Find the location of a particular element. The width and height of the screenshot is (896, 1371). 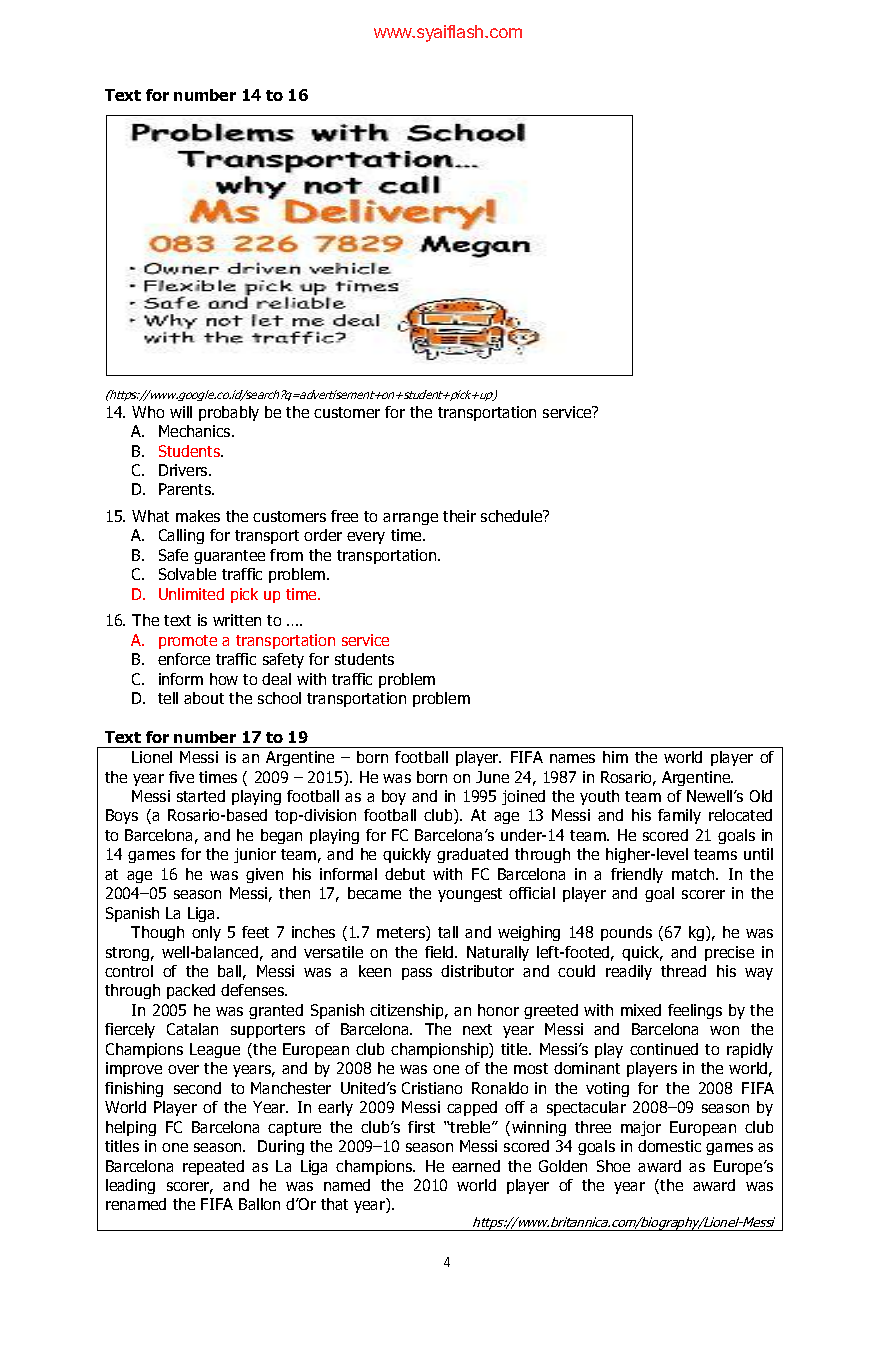

only is located at coordinates (206, 933).
